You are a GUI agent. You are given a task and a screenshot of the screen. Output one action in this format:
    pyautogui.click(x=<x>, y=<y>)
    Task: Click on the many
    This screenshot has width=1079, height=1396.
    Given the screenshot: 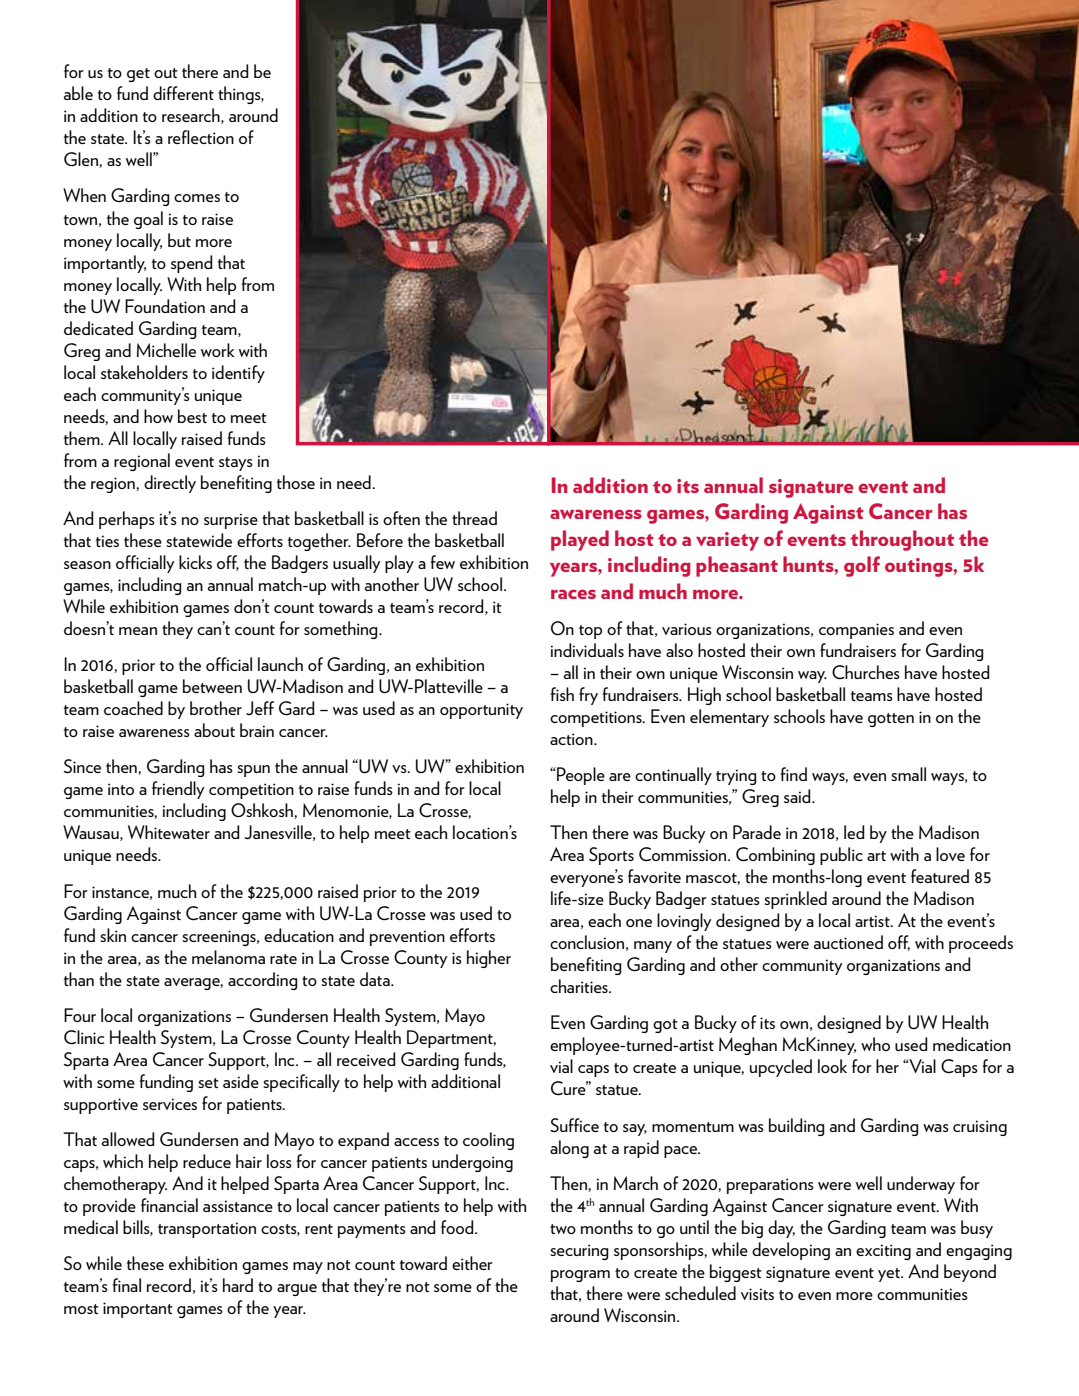 What is the action you would take?
    pyautogui.click(x=653, y=947)
